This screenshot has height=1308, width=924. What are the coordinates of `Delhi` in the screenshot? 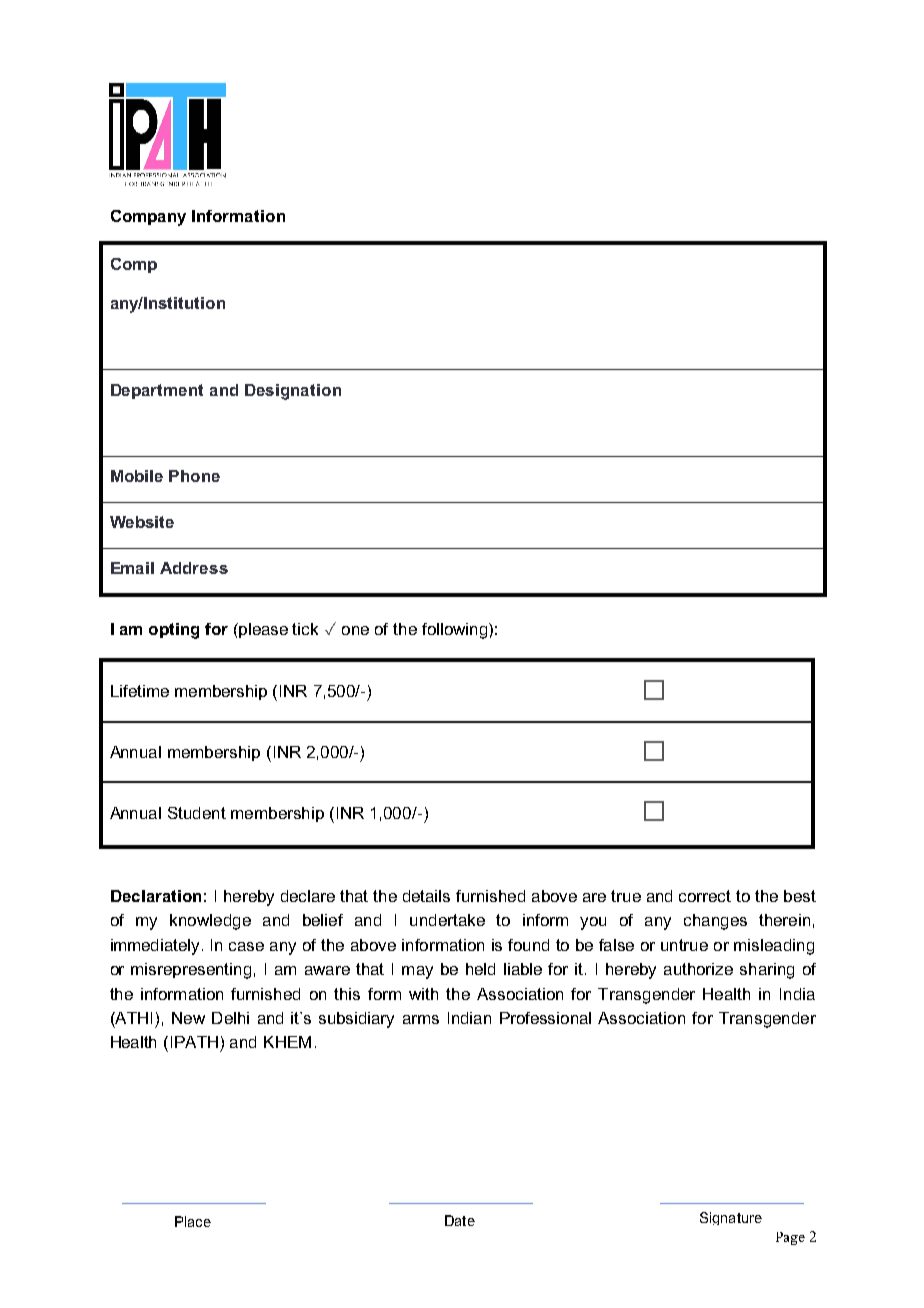 It's located at (230, 1018).
